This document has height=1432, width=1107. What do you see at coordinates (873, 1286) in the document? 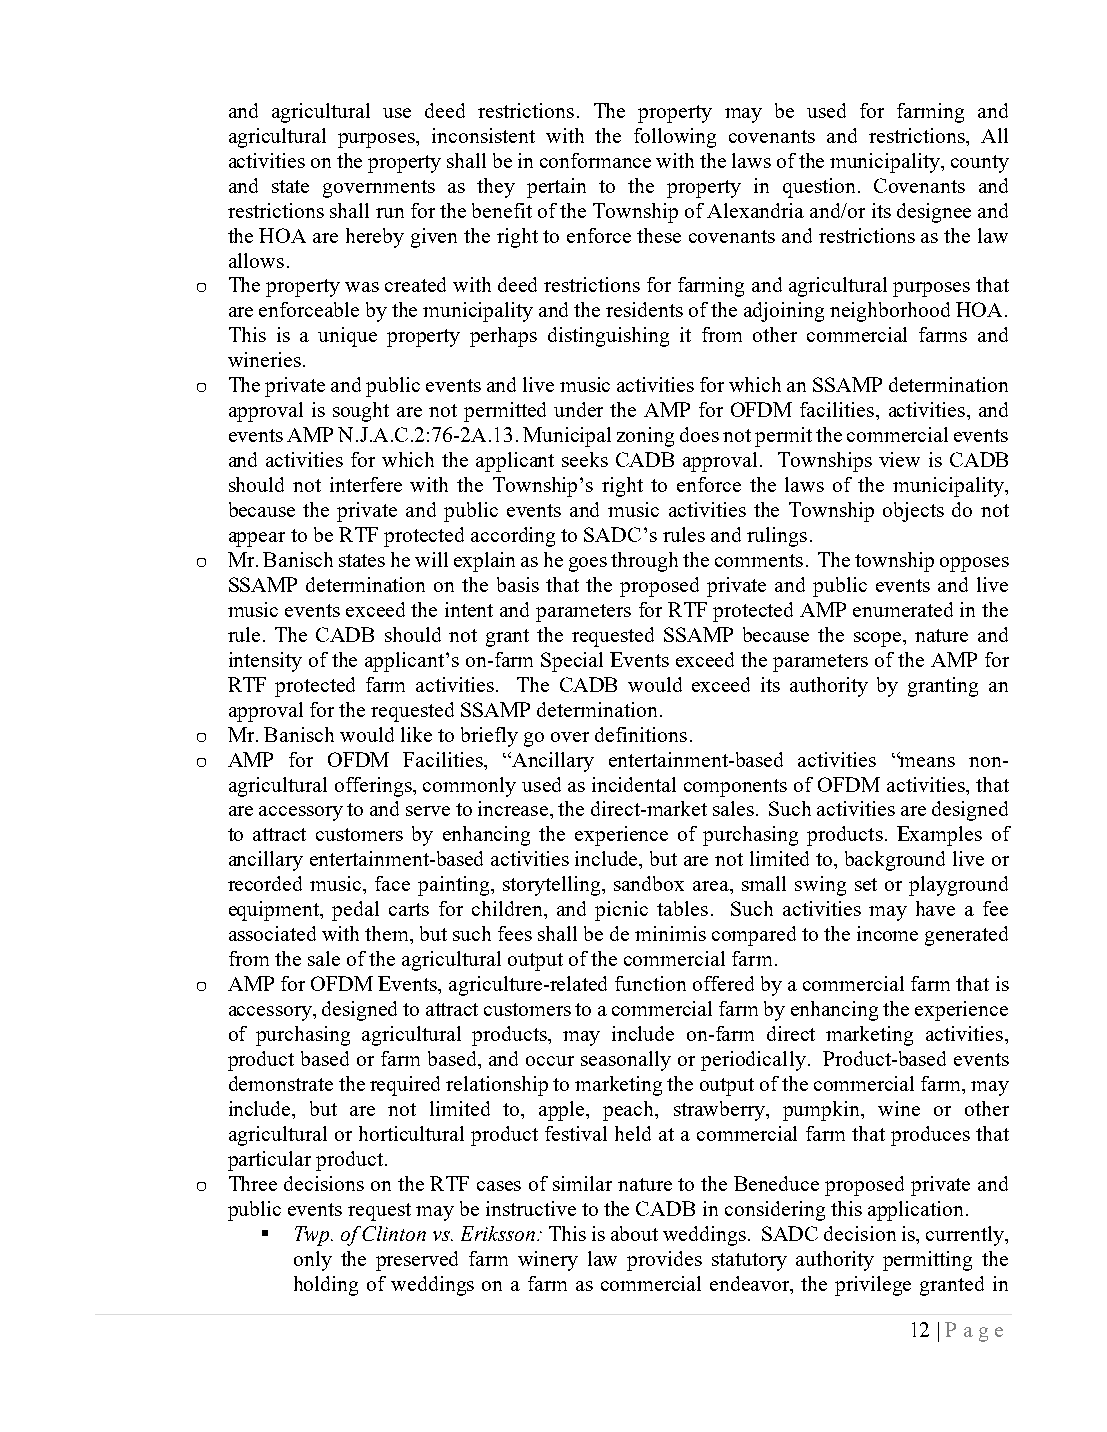
I see `privilege` at bounding box center [873, 1286].
